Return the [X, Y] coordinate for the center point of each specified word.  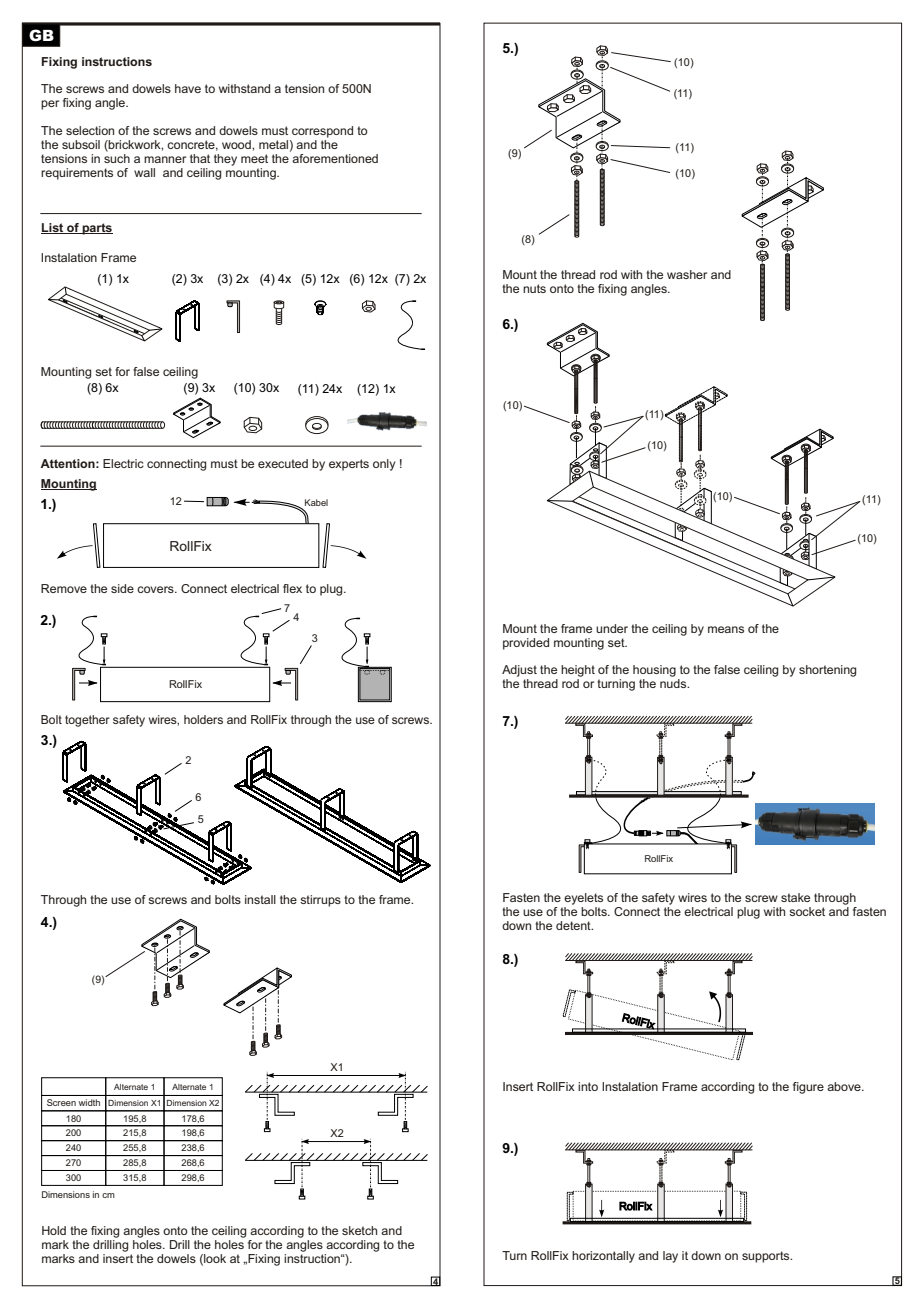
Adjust [519, 671]
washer [687, 274]
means [726, 629]
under [612, 628]
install [260, 899]
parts [96, 229]
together [87, 721]
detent [574, 925]
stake [795, 897]
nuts [534, 288]
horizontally [603, 1257]
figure [808, 1088]
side [122, 588]
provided [526, 644]
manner [165, 159]
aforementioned [335, 158]
